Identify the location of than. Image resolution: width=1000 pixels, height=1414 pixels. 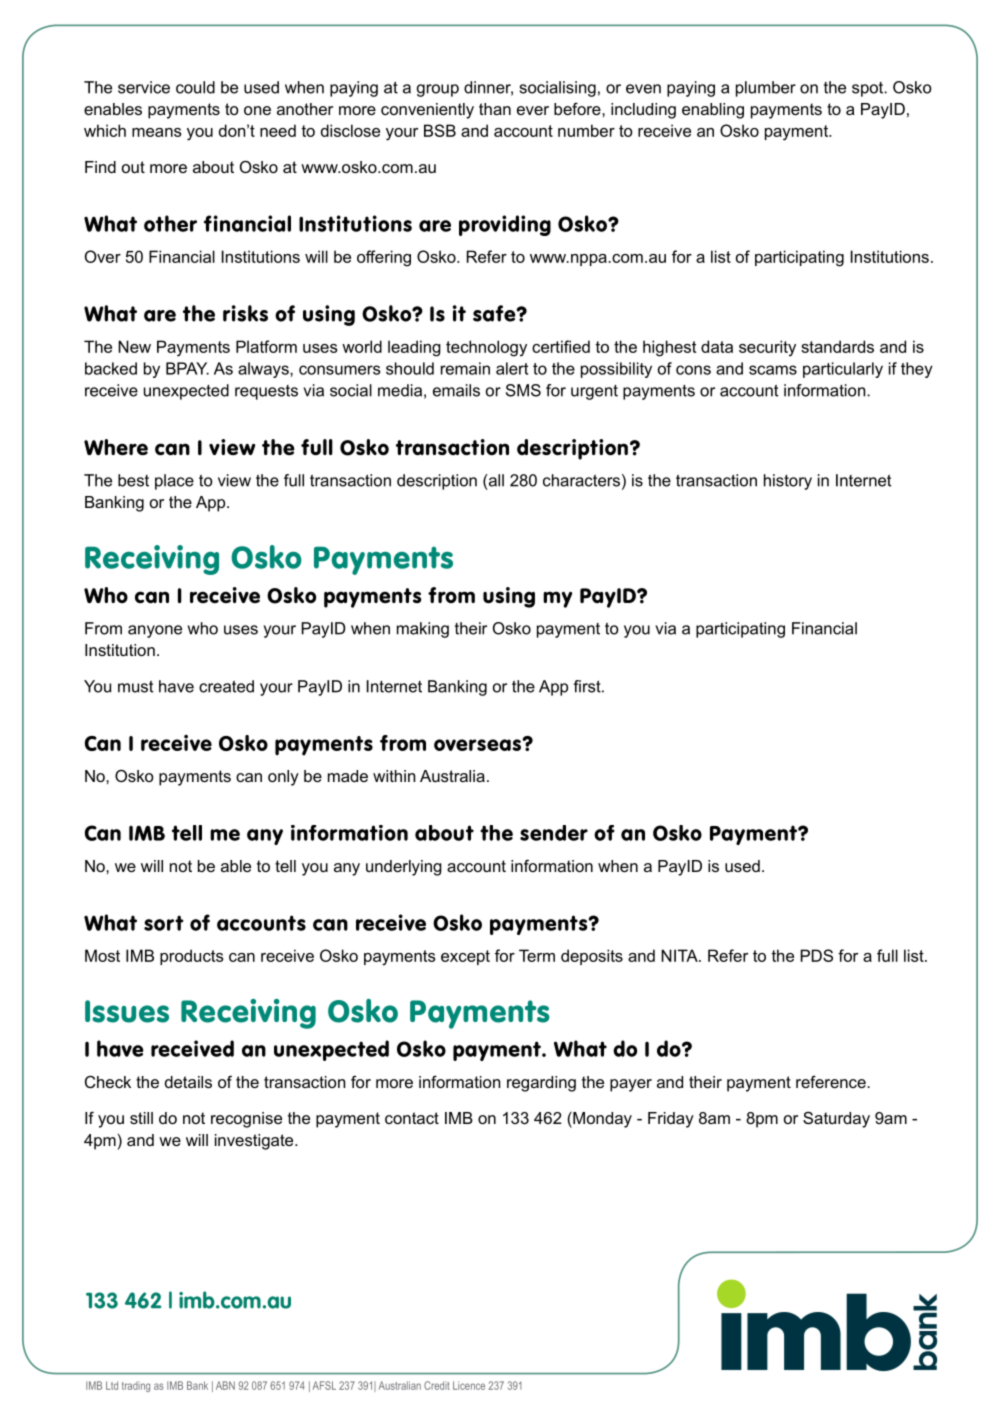
(495, 109).
